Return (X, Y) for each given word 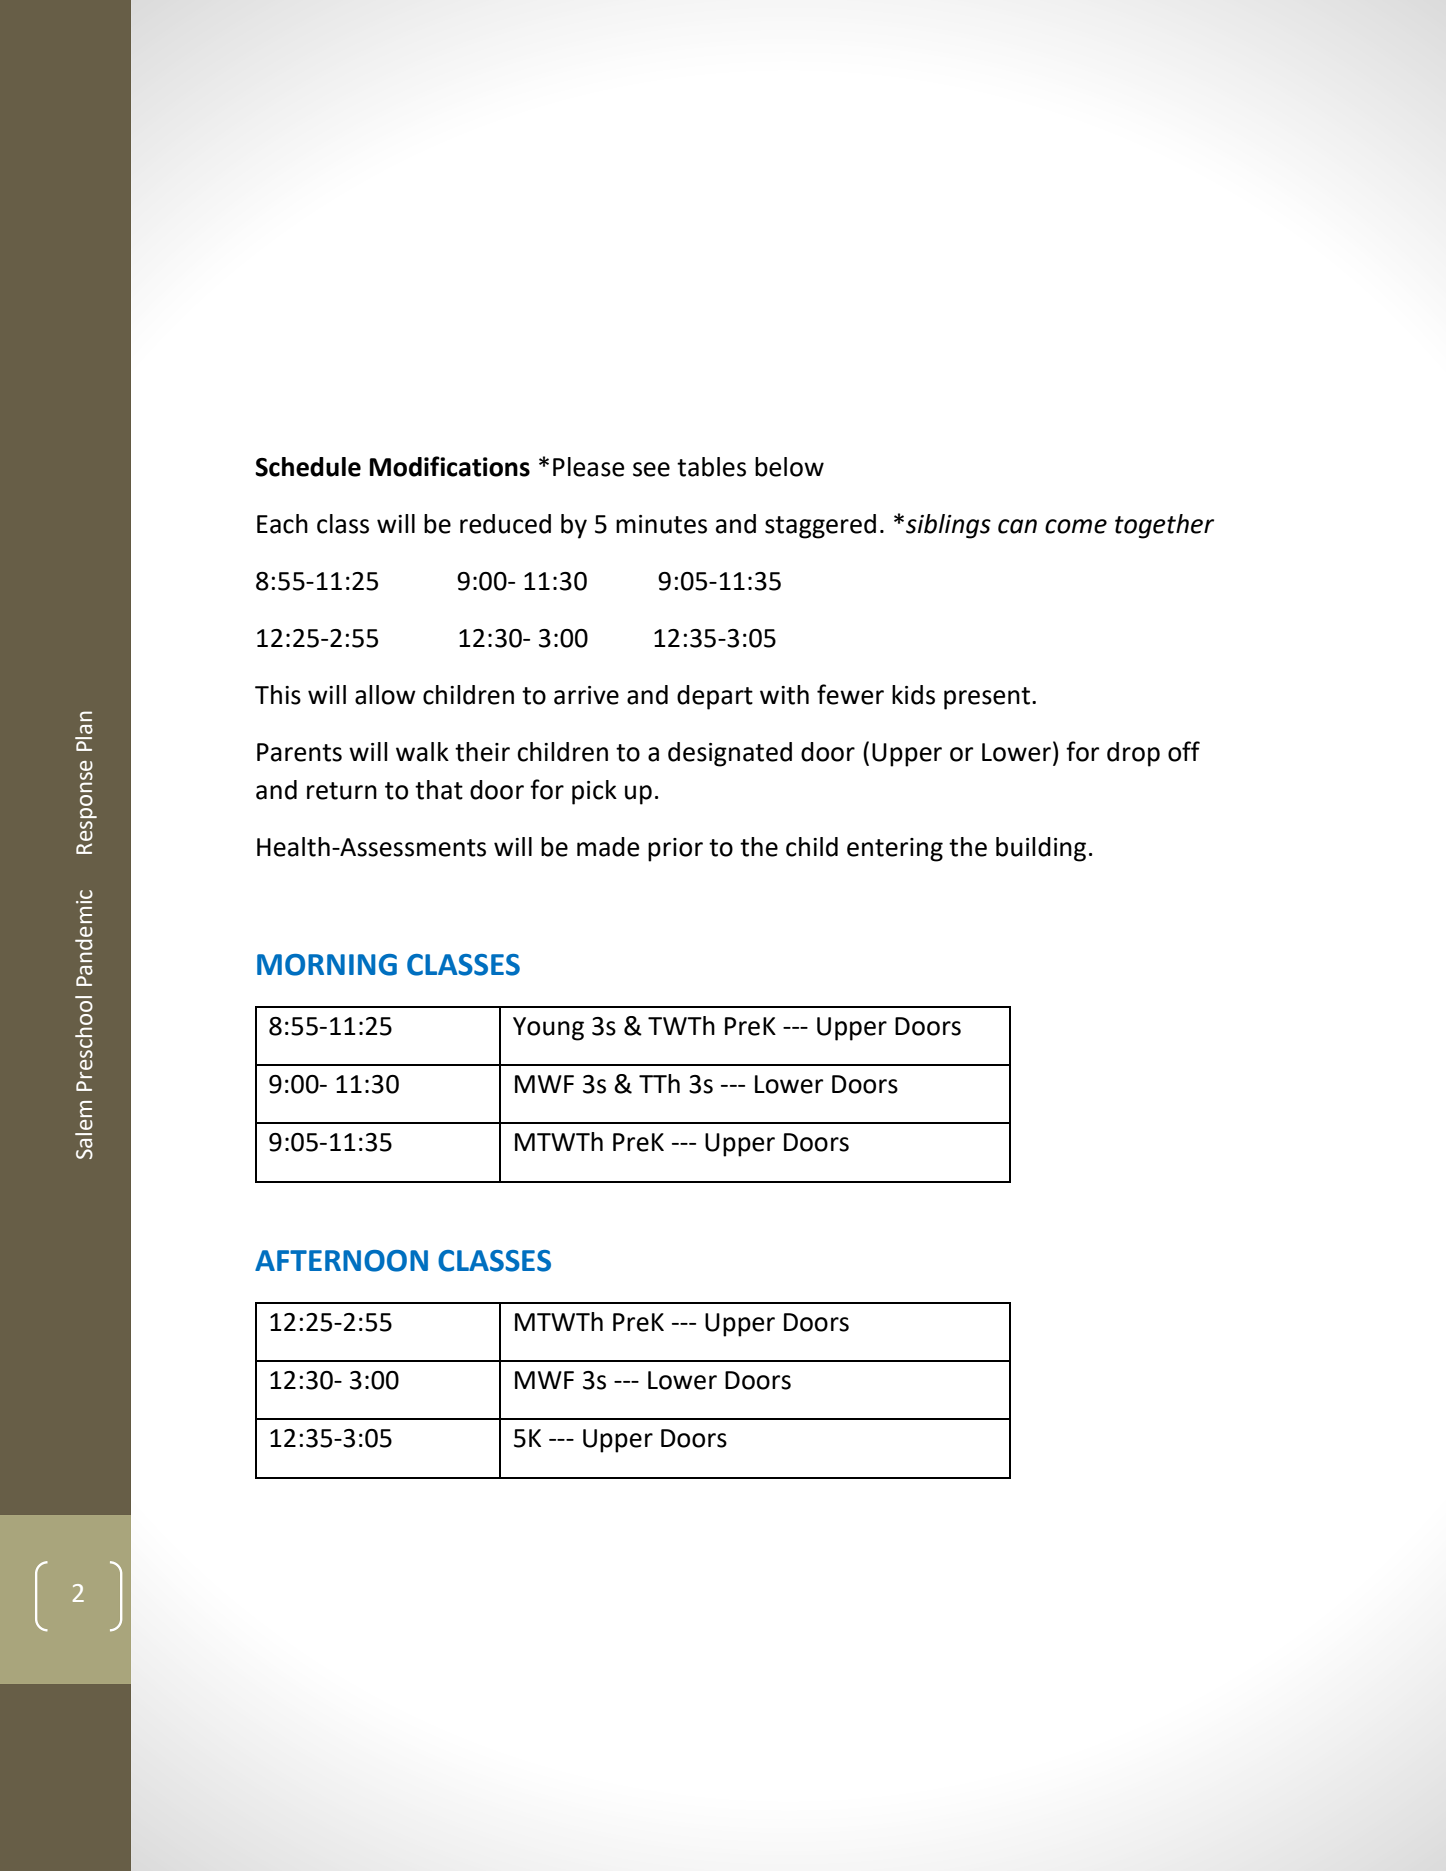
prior (675, 850)
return (342, 791)
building (1041, 849)
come (1076, 526)
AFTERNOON (341, 1261)
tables (711, 467)
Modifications (450, 466)
